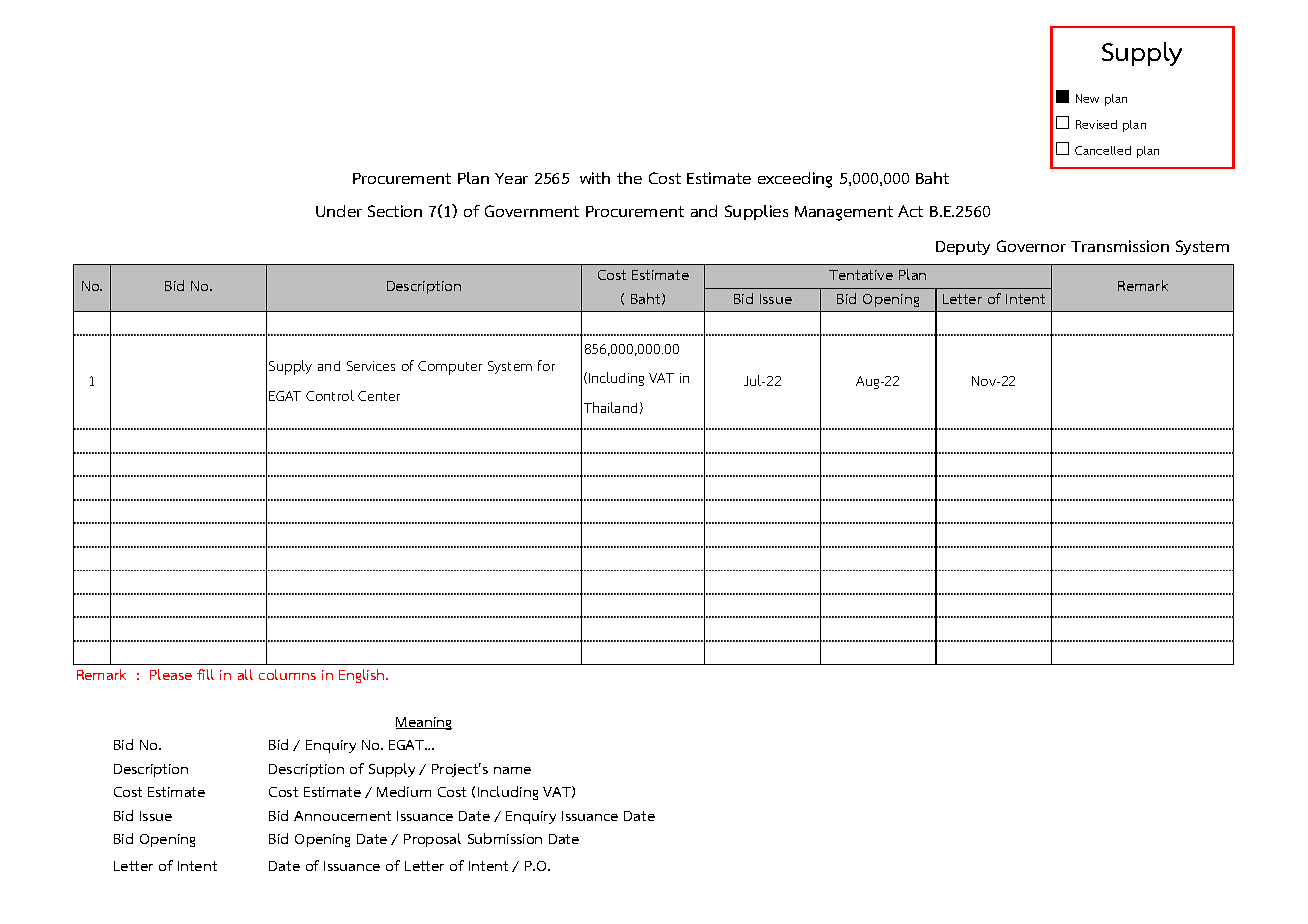 This screenshot has height=924, width=1308. Describe the element at coordinates (629, 178) in the screenshot. I see `the` at that location.
